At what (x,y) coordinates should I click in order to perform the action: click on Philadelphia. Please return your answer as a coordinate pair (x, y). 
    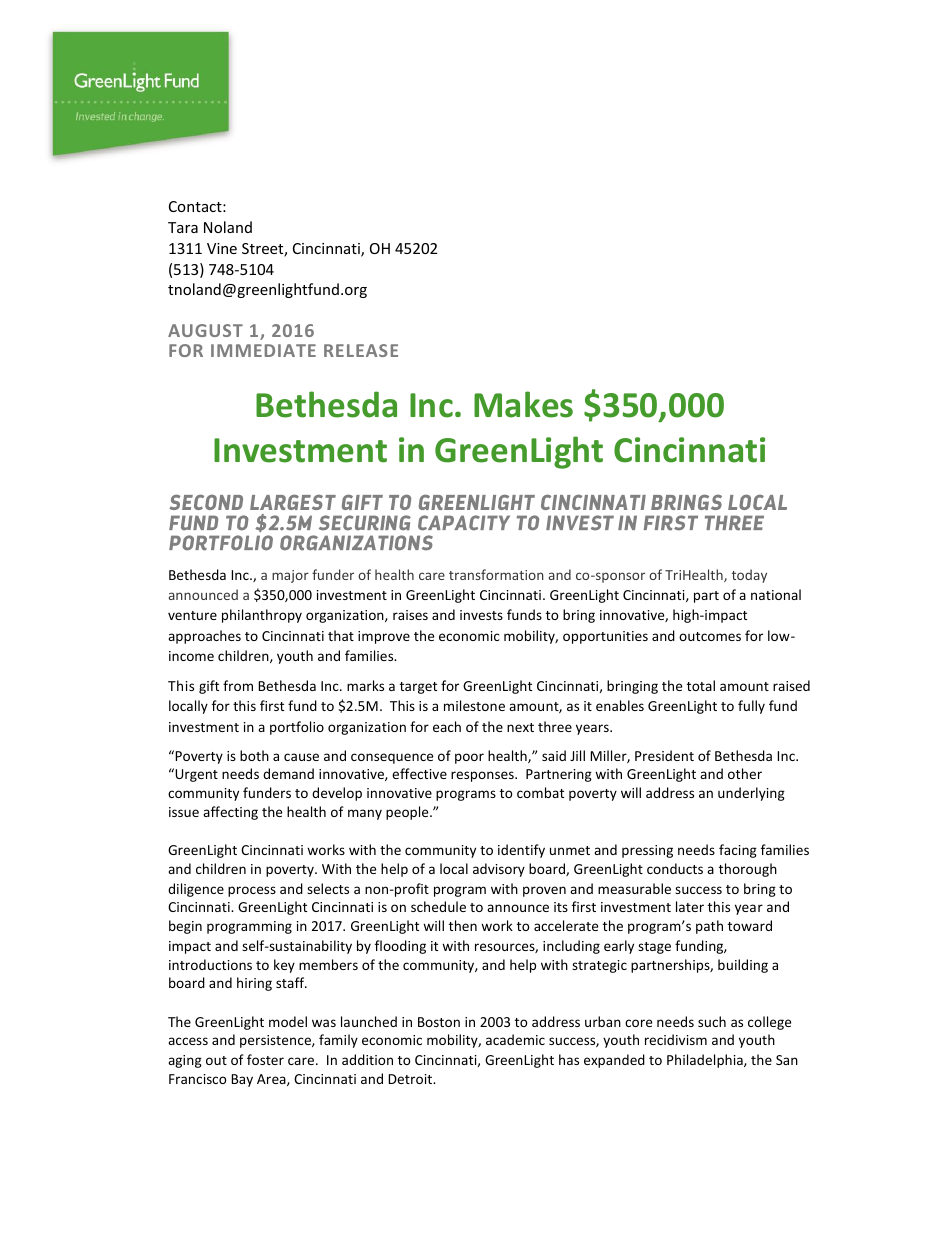
    Looking at the image, I should click on (706, 1061).
